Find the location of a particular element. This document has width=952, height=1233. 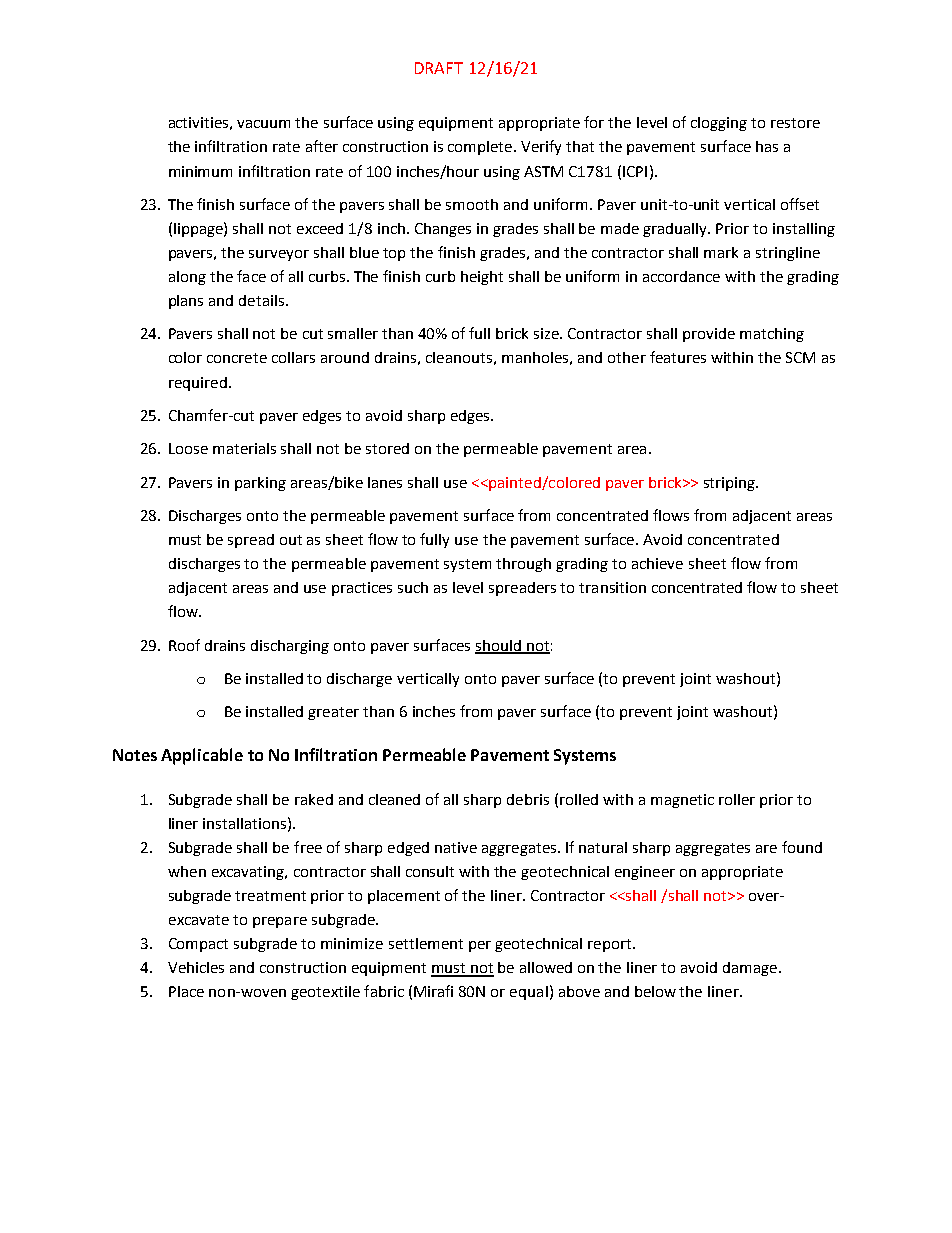

DRAFT is located at coordinates (439, 68).
